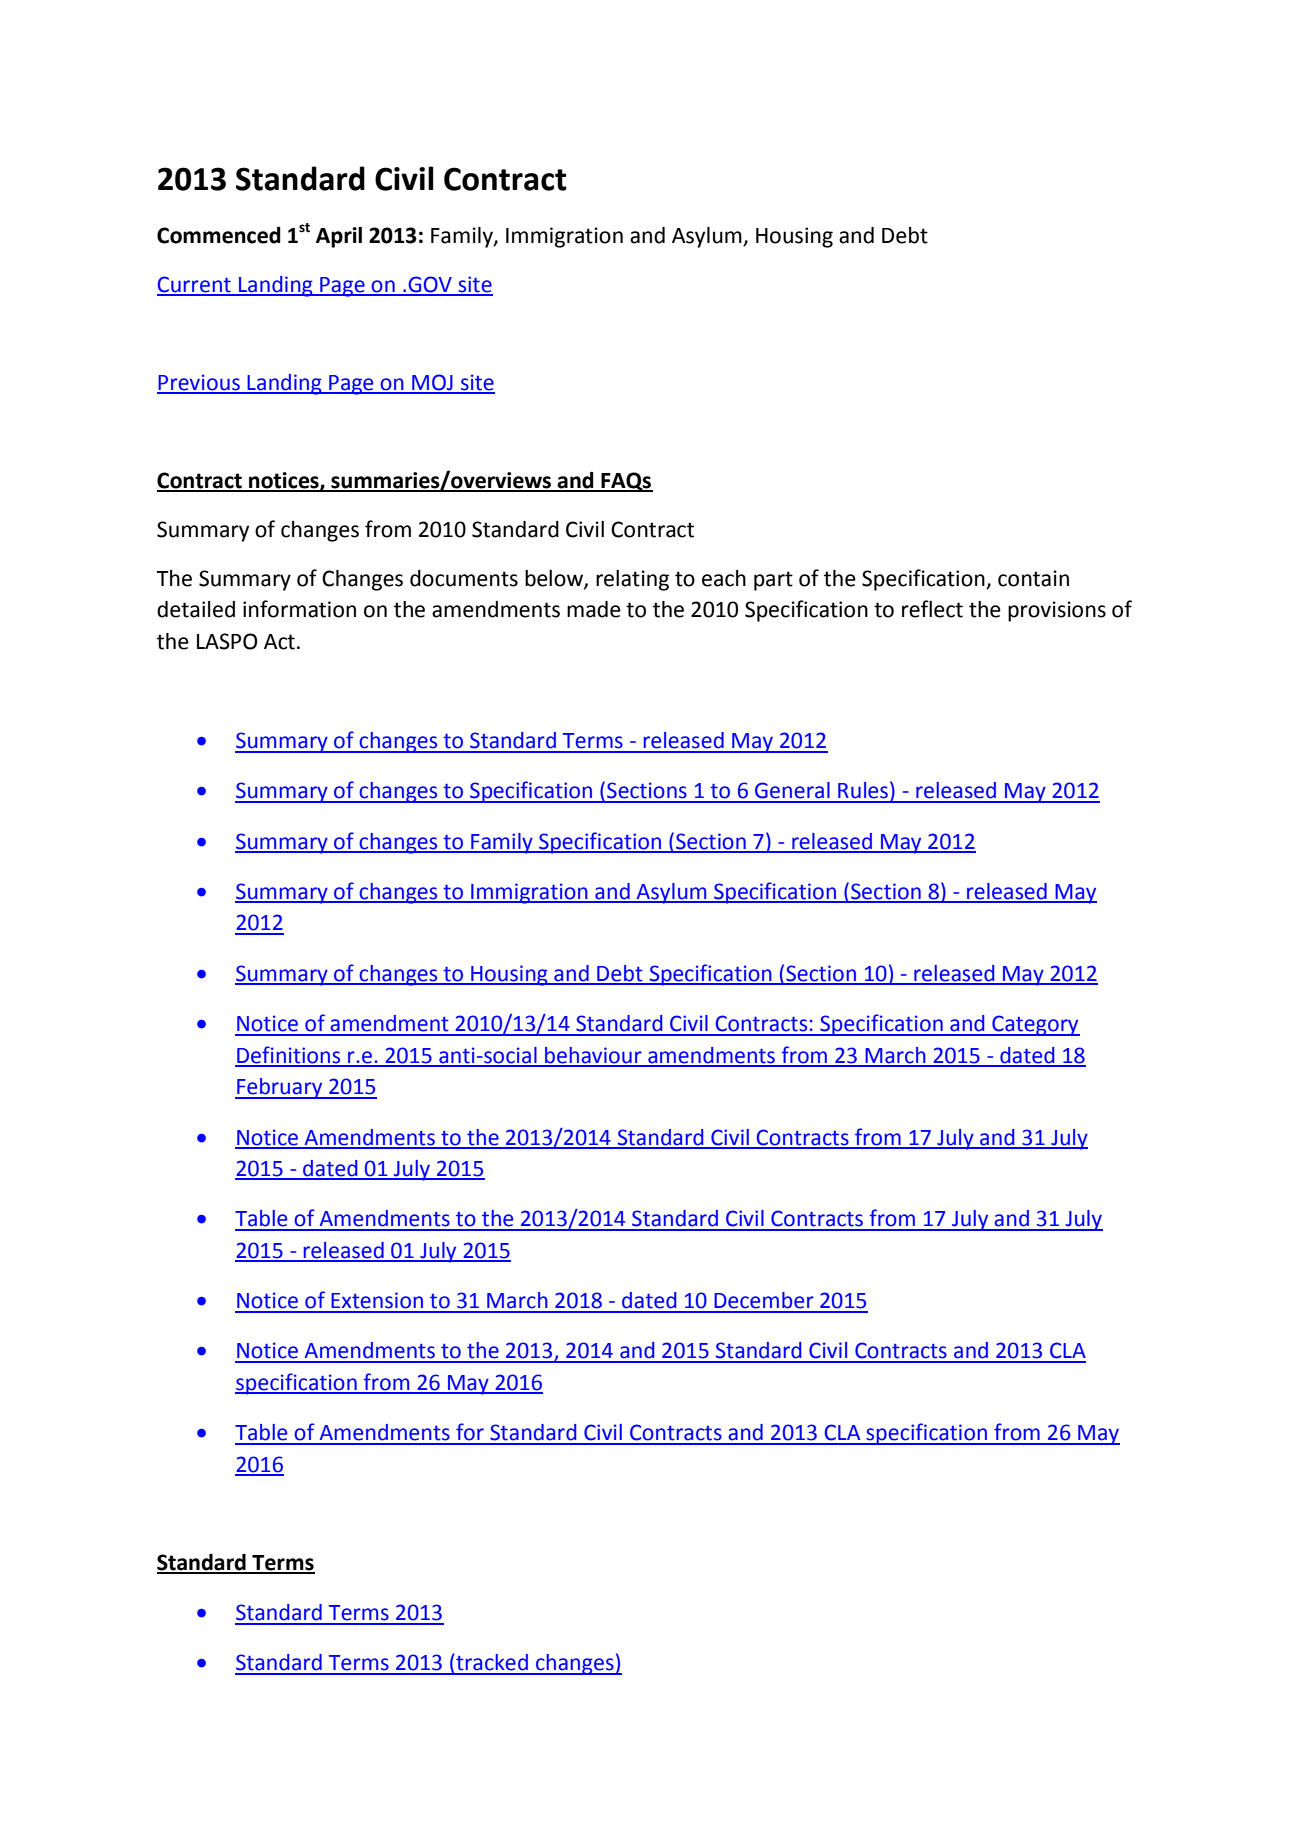 The image size is (1297, 1834). What do you see at coordinates (1057, 611) in the screenshot?
I see `provisions` at bounding box center [1057, 611].
